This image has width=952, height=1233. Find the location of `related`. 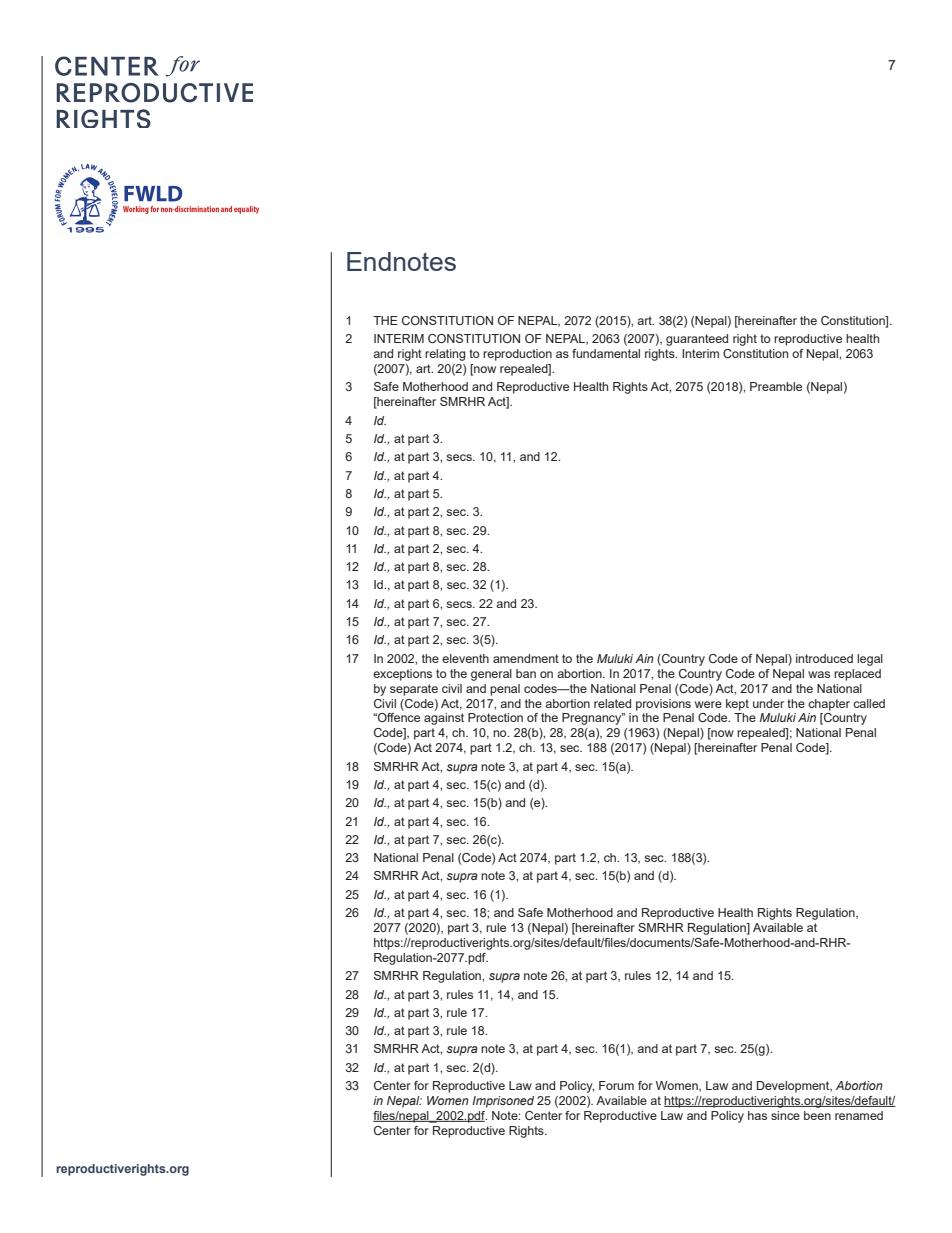

related is located at coordinates (612, 703).
